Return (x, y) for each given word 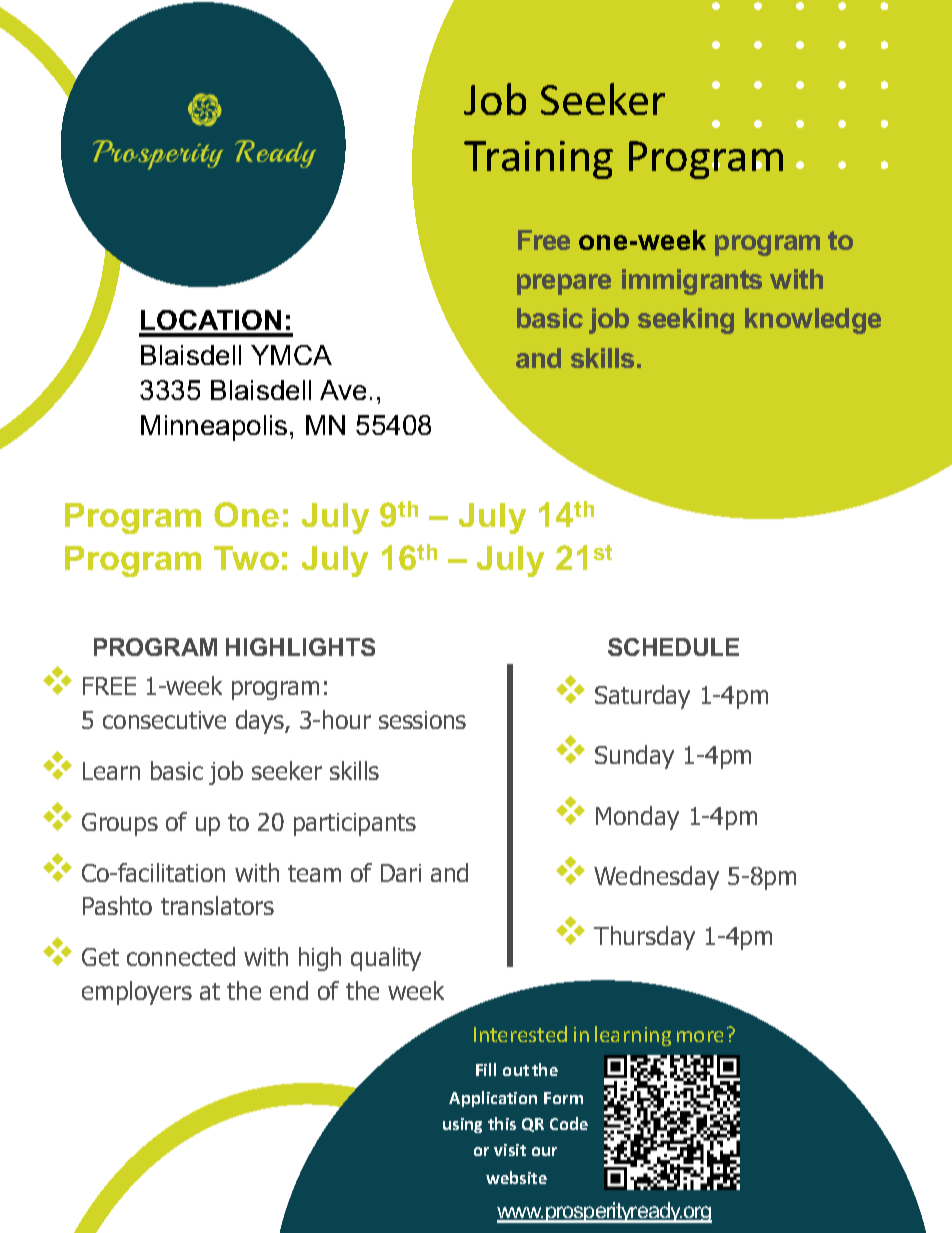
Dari (401, 873)
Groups (120, 824)
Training (538, 160)
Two (246, 558)
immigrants (692, 282)
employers (137, 993)
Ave (343, 390)
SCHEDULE (673, 647)
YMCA (291, 355)
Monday (637, 818)
